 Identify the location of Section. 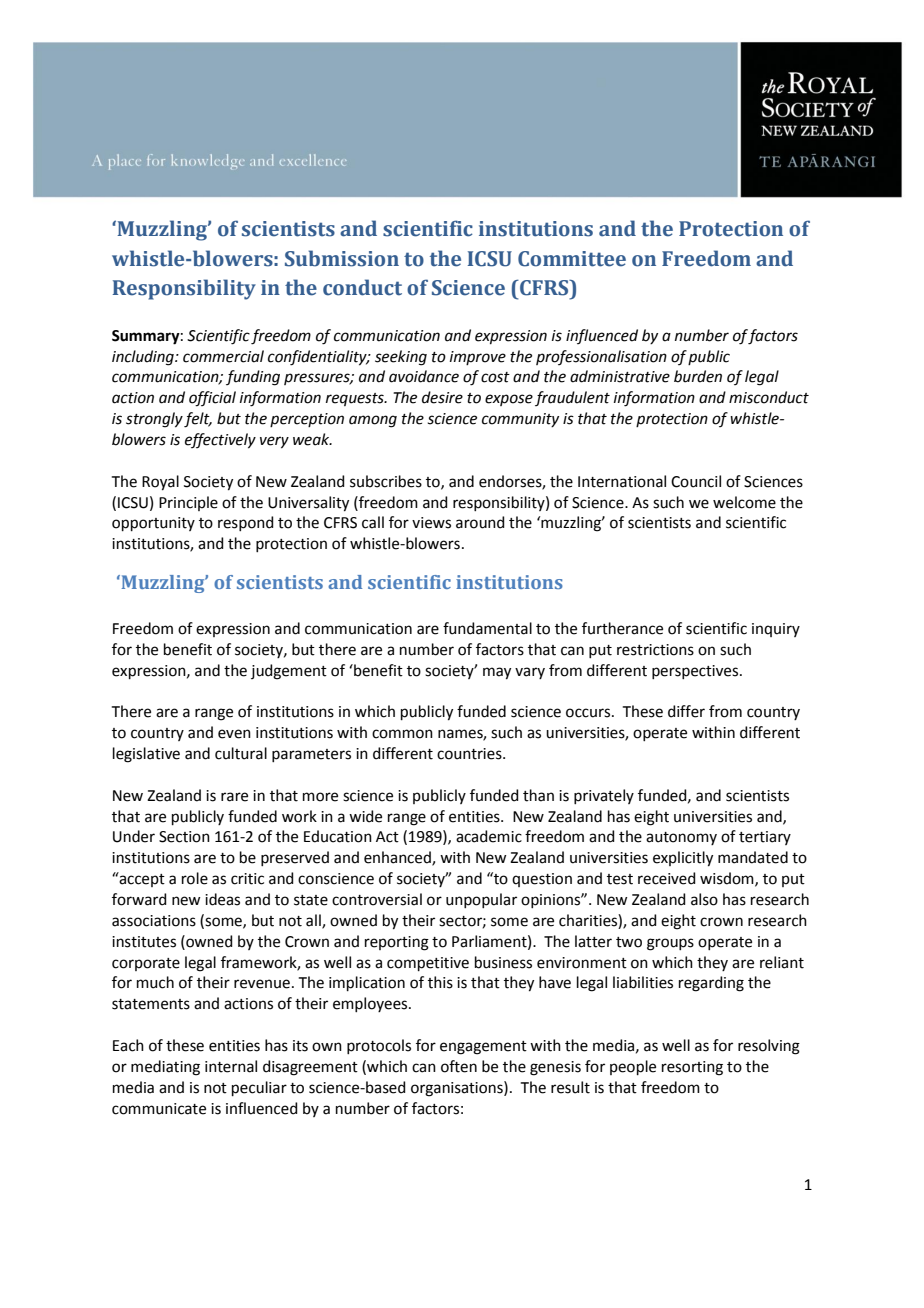
(184, 837).
